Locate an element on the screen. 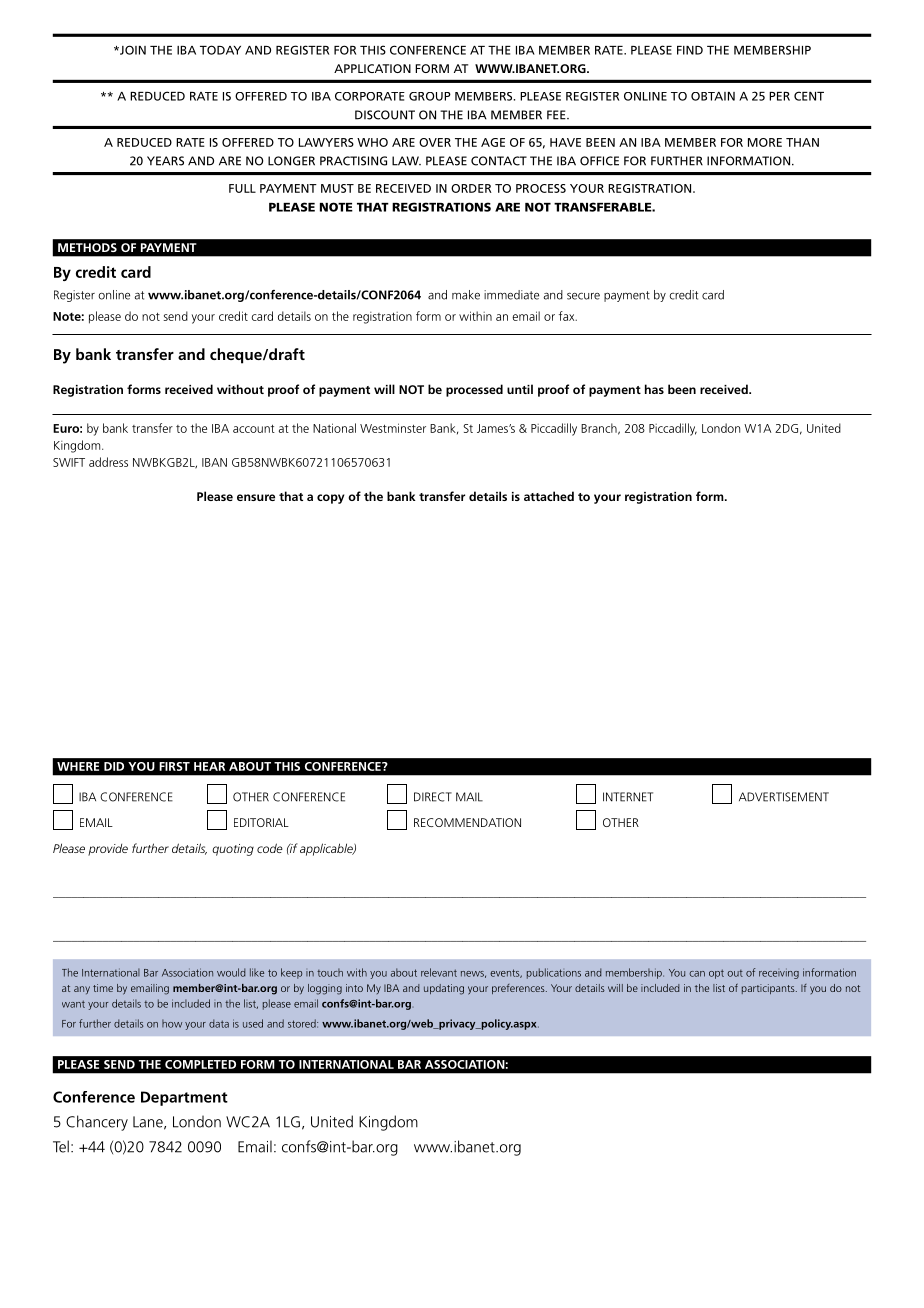 The image size is (924, 1308). OBTAIN is located at coordinates (713, 96).
